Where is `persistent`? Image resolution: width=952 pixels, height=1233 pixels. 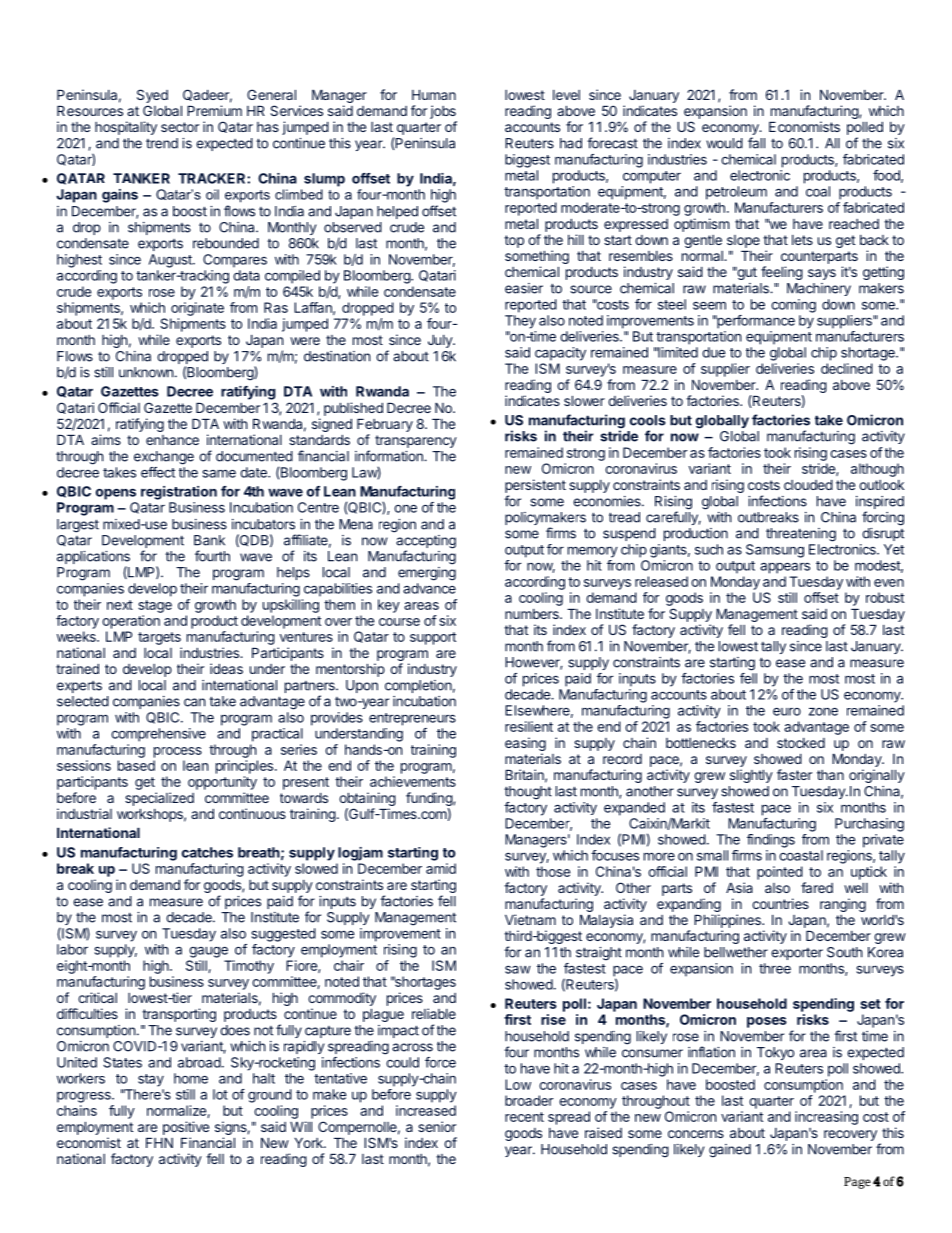 persistent is located at coordinates (535, 486).
